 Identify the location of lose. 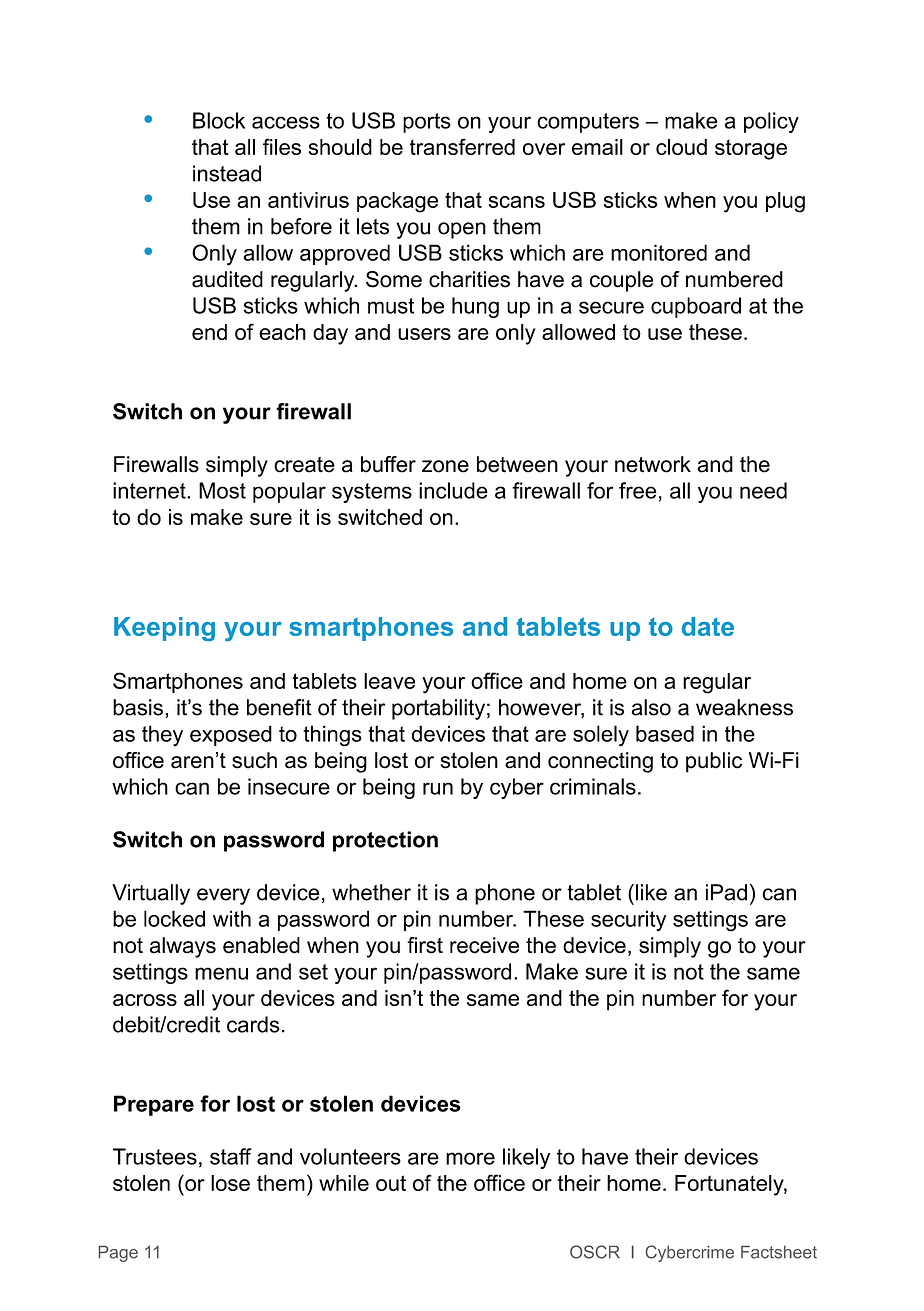
(230, 1183).
